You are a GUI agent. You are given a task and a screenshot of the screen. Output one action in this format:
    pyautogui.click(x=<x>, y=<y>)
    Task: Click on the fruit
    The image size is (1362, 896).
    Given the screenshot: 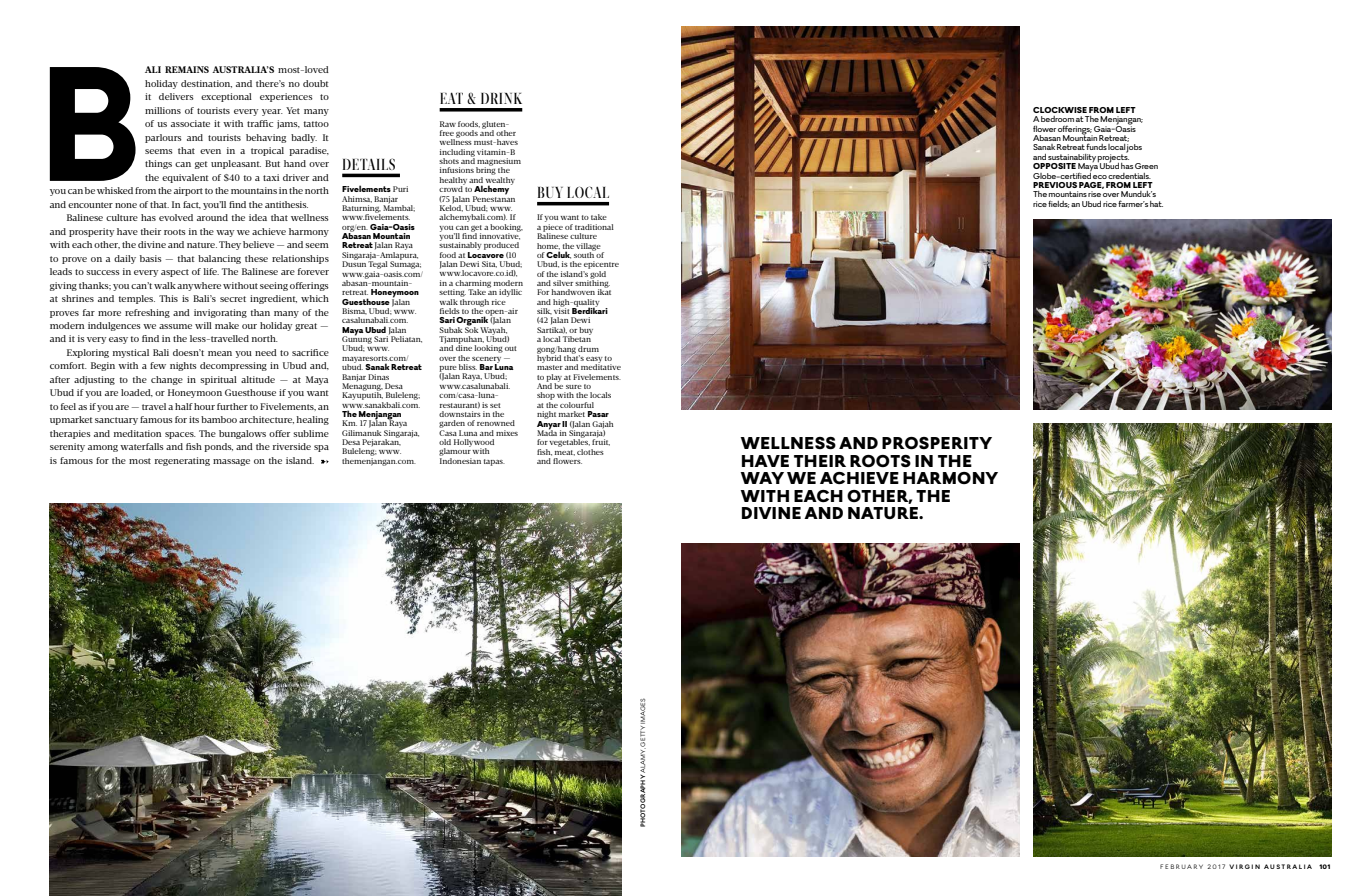 What is the action you would take?
    pyautogui.click(x=601, y=441)
